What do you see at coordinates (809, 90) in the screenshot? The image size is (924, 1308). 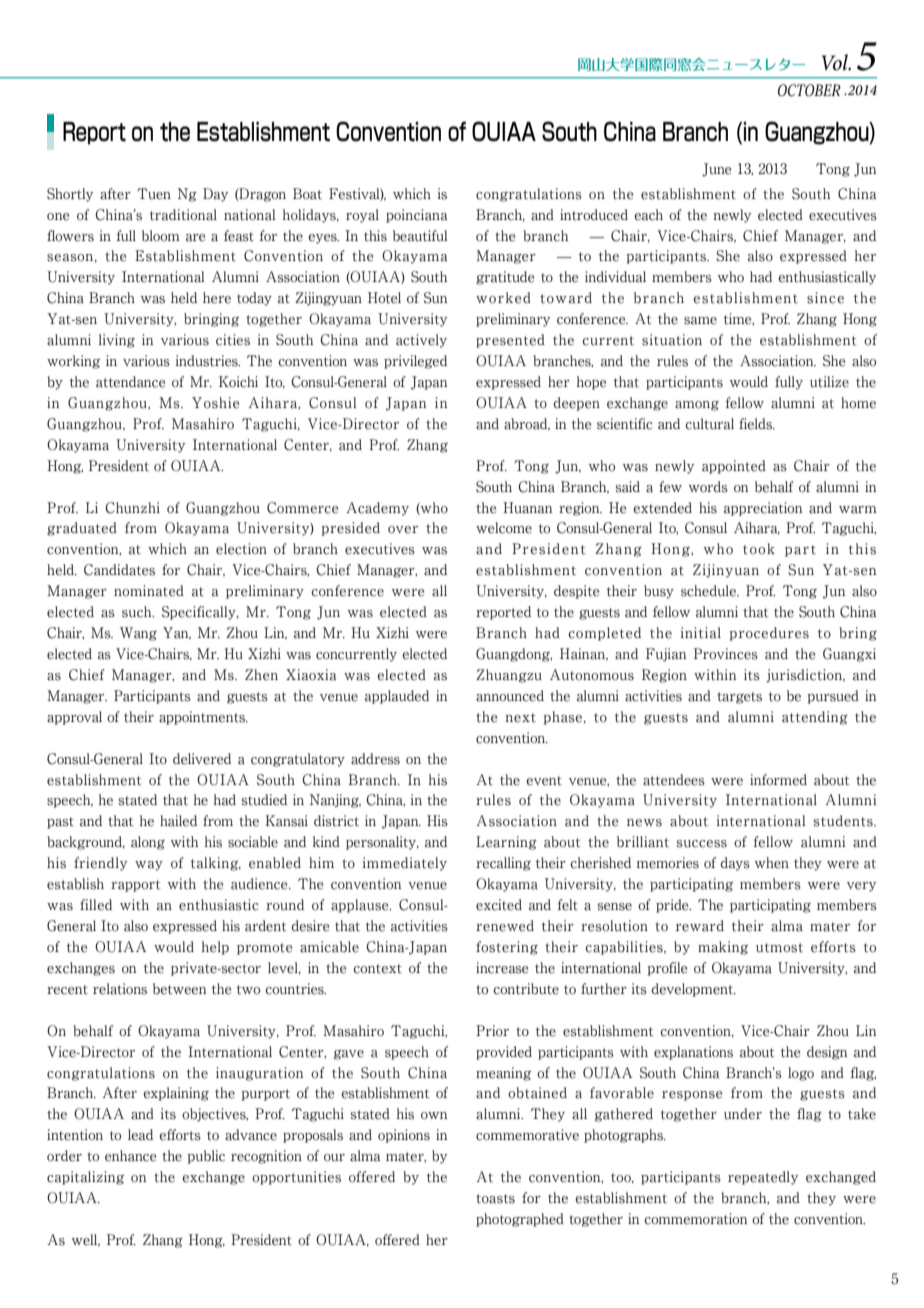 I see `OCTOBER` at bounding box center [809, 90].
